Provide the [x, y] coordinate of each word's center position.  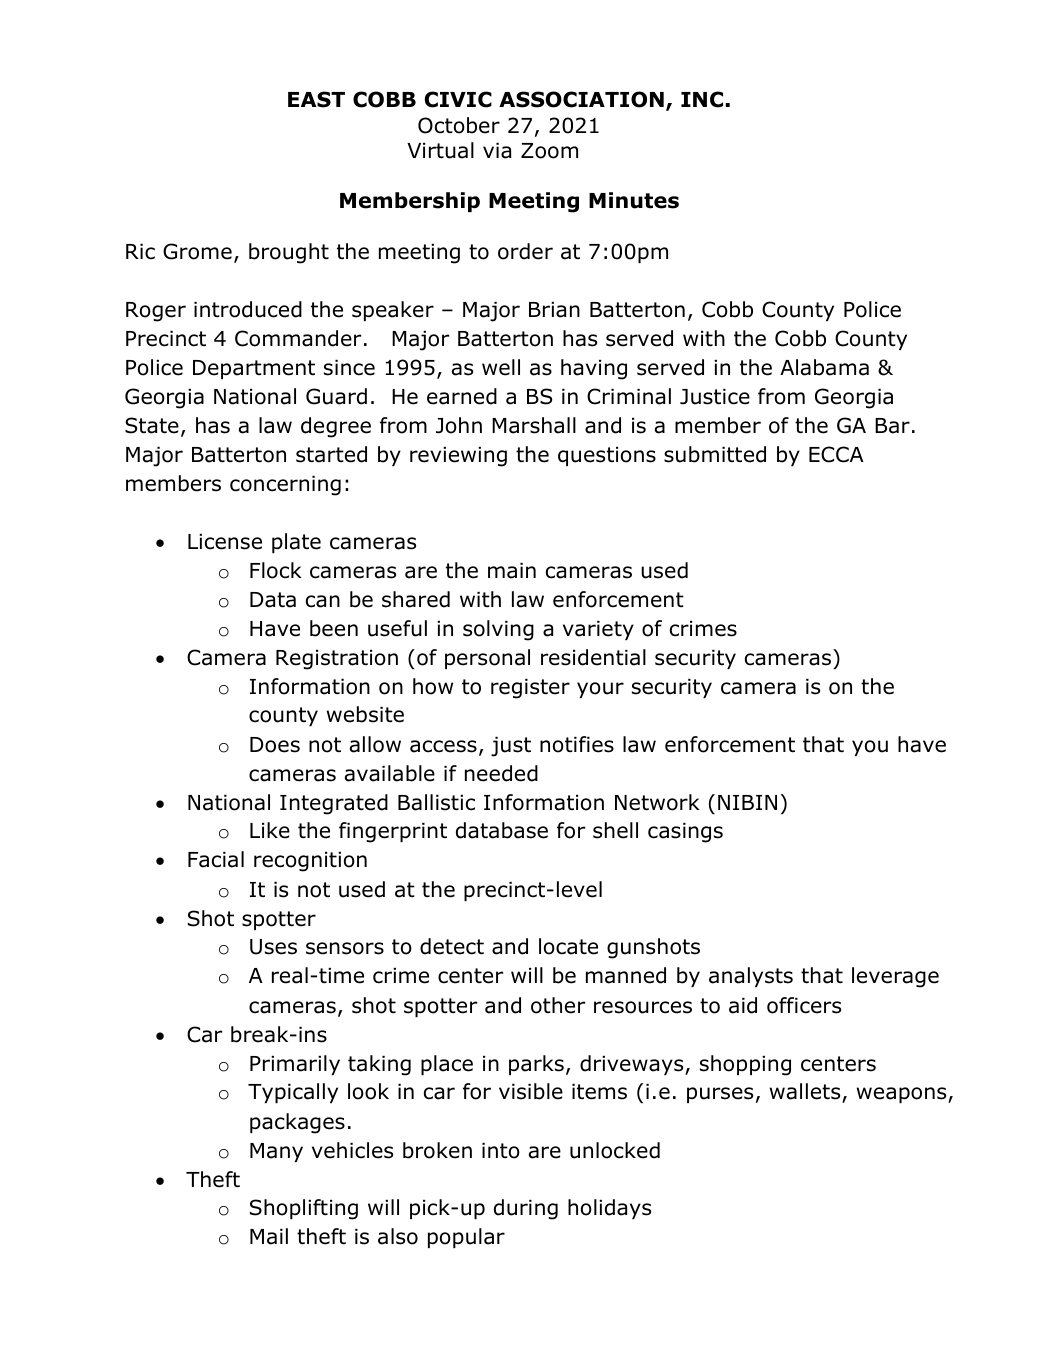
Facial [216, 859]
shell [615, 830]
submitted [715, 454]
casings [685, 833]
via [497, 151]
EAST [316, 99]
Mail [269, 1236]
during [526, 1209]
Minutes [634, 200]
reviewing [458, 457]
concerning [285, 486]
